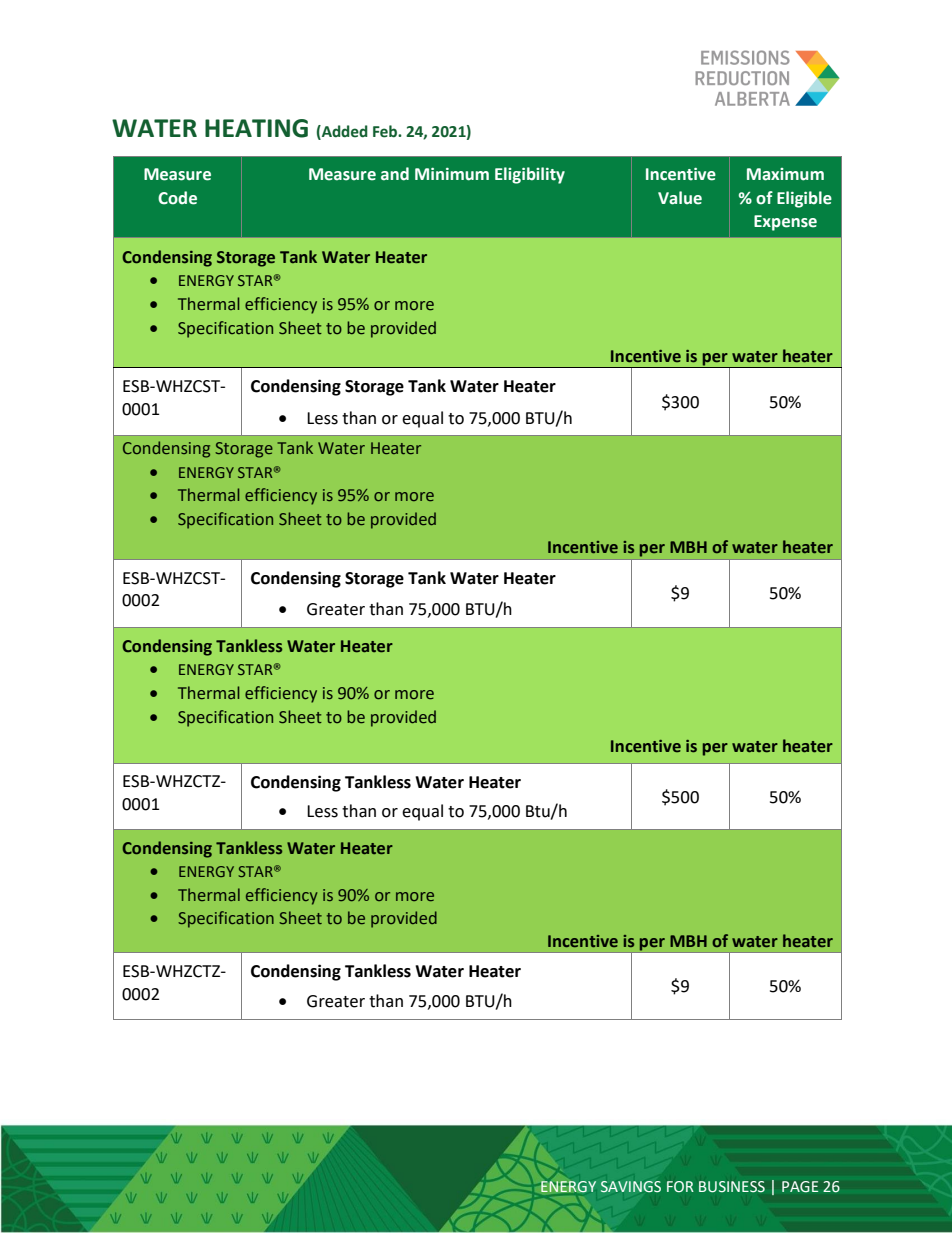 The width and height of the page is (952, 1233). I want to click on Code, so click(177, 198).
